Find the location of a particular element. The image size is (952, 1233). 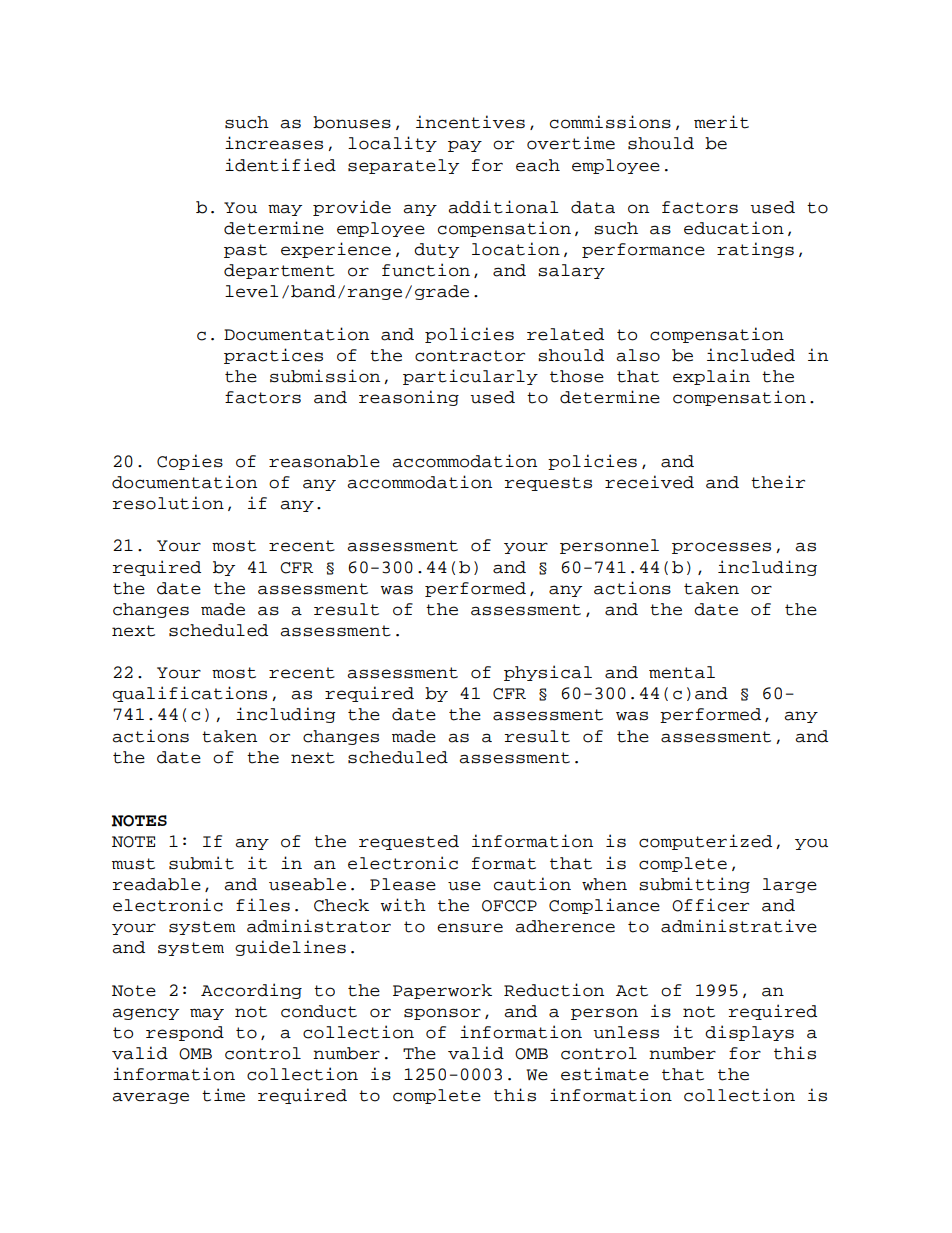

displays is located at coordinates (749, 1033).
